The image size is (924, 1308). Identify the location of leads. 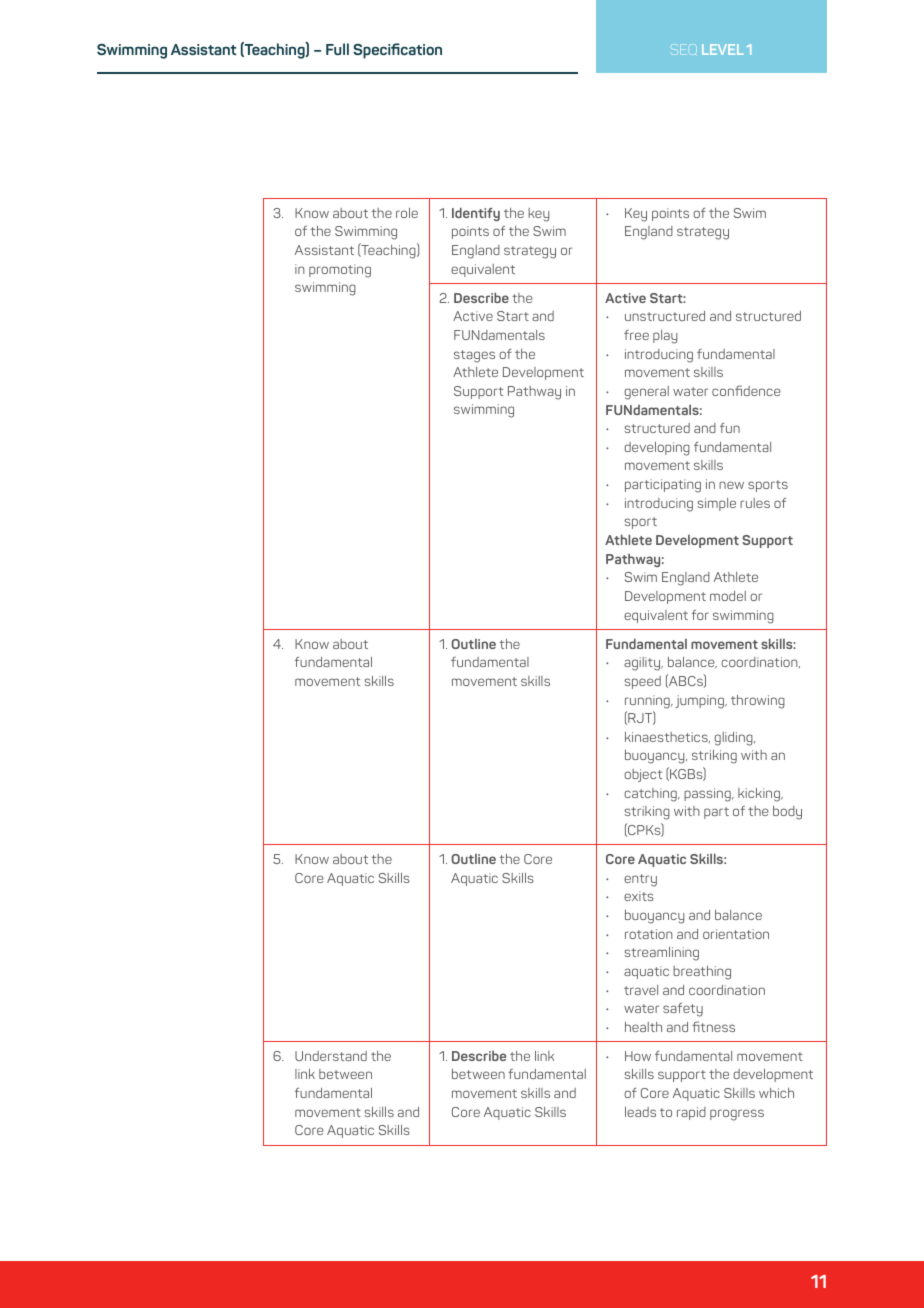
(640, 1112).
